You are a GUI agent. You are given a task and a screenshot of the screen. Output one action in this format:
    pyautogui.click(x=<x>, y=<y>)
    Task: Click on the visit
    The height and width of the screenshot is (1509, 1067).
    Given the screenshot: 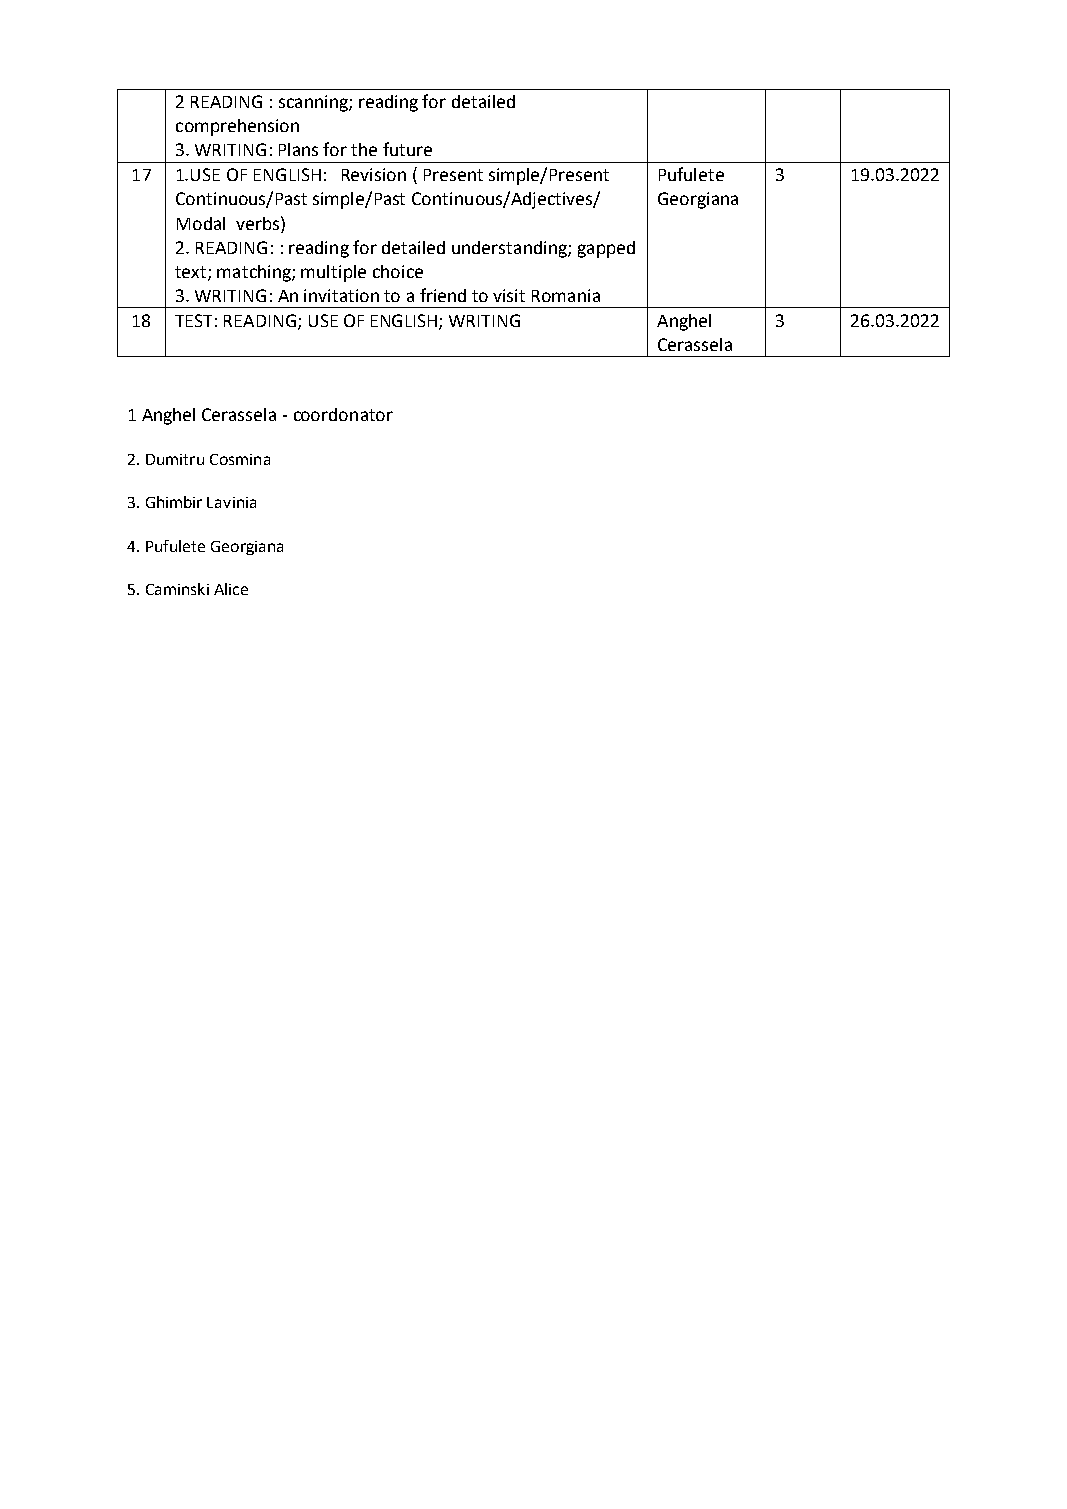 What is the action you would take?
    pyautogui.click(x=509, y=295)
